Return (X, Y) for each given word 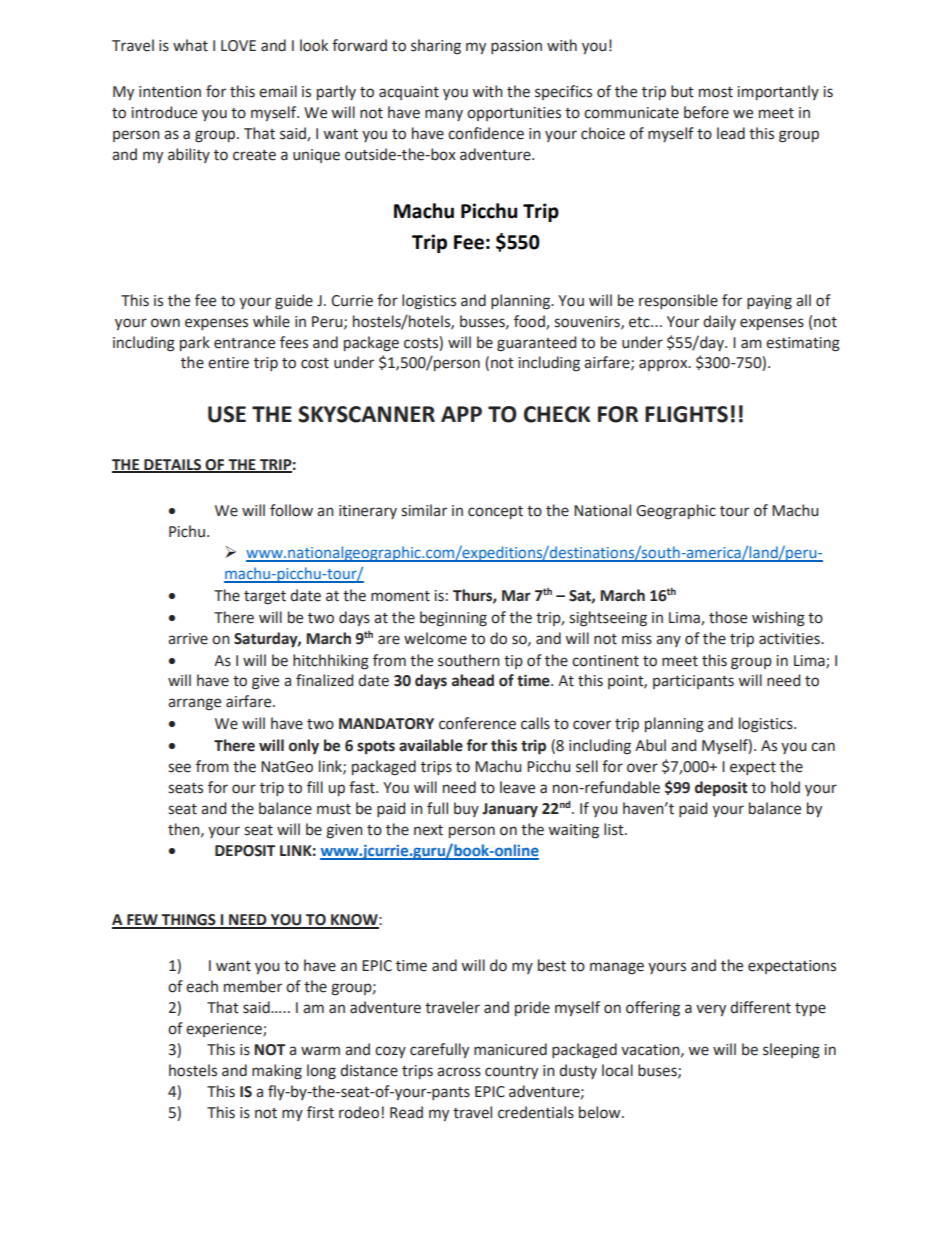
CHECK (557, 414)
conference (477, 723)
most (716, 92)
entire (228, 363)
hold (785, 787)
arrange (194, 704)
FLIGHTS (686, 414)
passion (516, 47)
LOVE (238, 46)
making (277, 1072)
